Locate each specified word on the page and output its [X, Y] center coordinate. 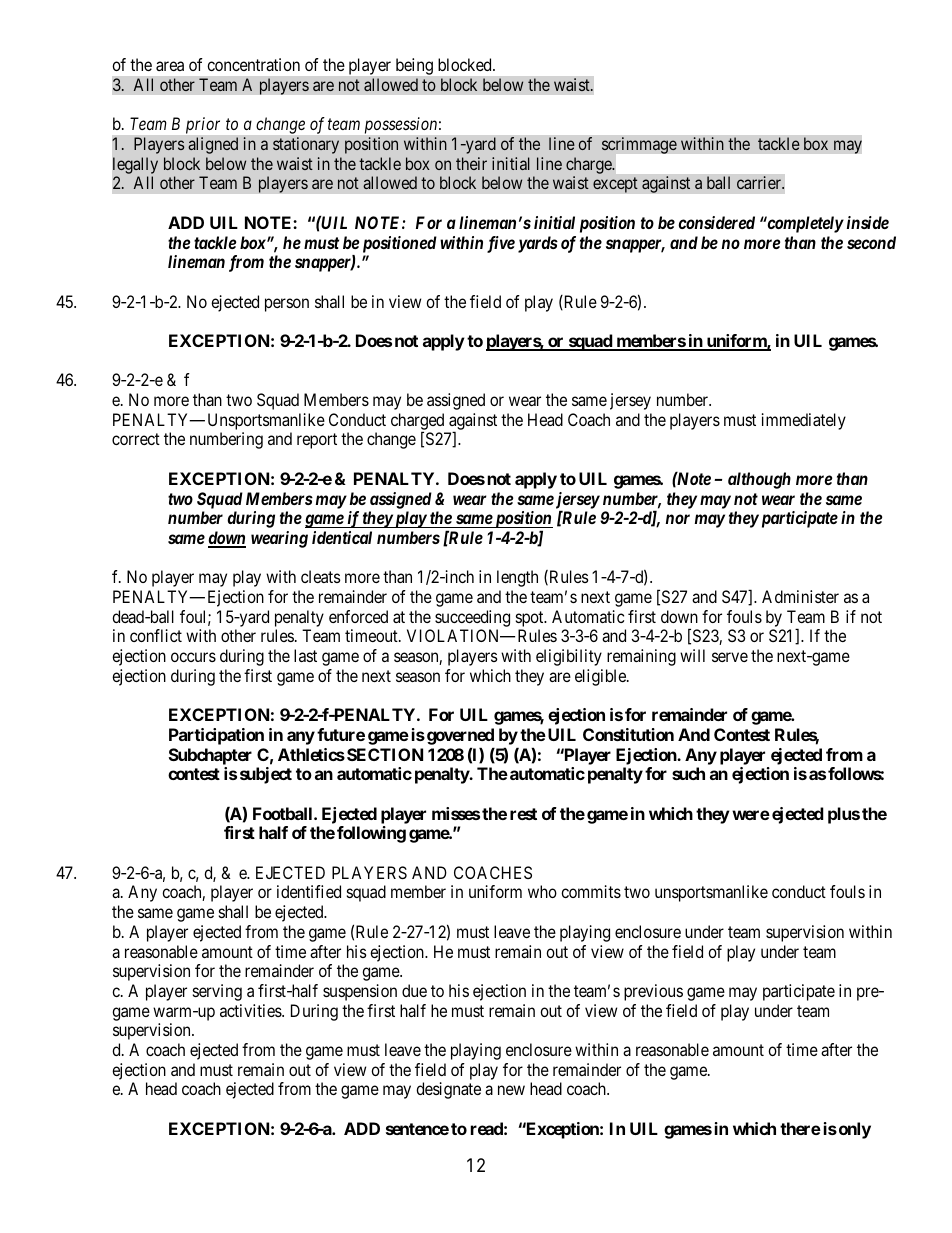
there [800, 1128]
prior [203, 125]
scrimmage [639, 145]
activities [251, 1010]
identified [309, 891]
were [751, 815]
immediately [804, 421]
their [471, 163]
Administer [800, 596]
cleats [321, 576]
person [287, 305]
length [517, 578]
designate [448, 1090]
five [501, 244]
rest [523, 814]
